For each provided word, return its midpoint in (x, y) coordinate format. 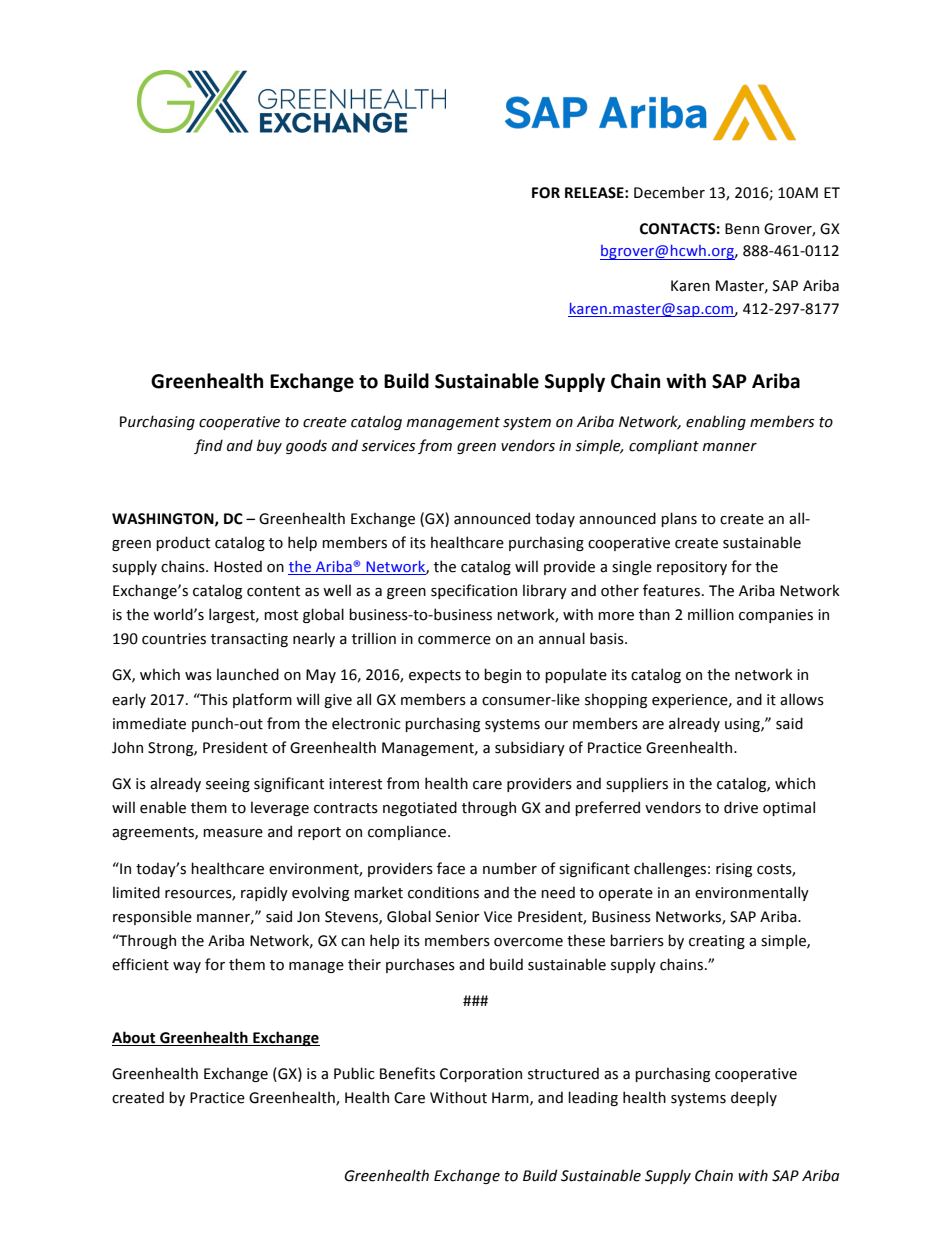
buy (269, 446)
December (669, 192)
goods (306, 446)
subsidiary (530, 748)
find (208, 446)
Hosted (238, 566)
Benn (742, 229)
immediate (149, 723)
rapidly (264, 893)
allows (802, 699)
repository (692, 568)
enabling (716, 422)
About (133, 1037)
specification (474, 591)
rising (734, 870)
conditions (443, 892)
